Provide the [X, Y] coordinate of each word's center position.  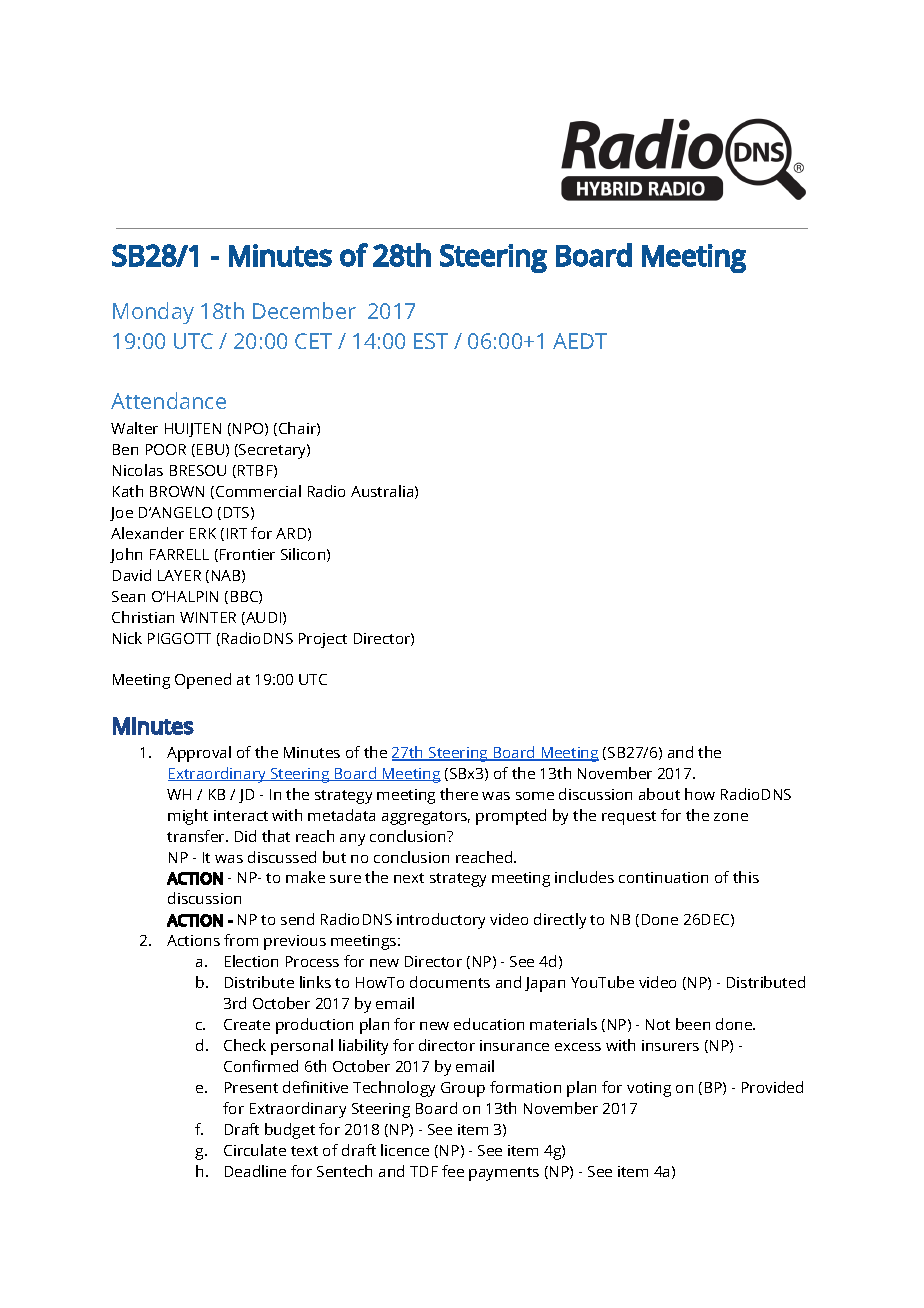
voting [649, 1089]
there [459, 794]
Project [323, 640]
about [659, 794]
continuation [663, 877]
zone [731, 817]
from [241, 940]
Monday [153, 313]
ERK [203, 533]
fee [453, 1171]
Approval [199, 754]
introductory [441, 921]
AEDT [580, 341]
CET [313, 341]
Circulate [255, 1150]
